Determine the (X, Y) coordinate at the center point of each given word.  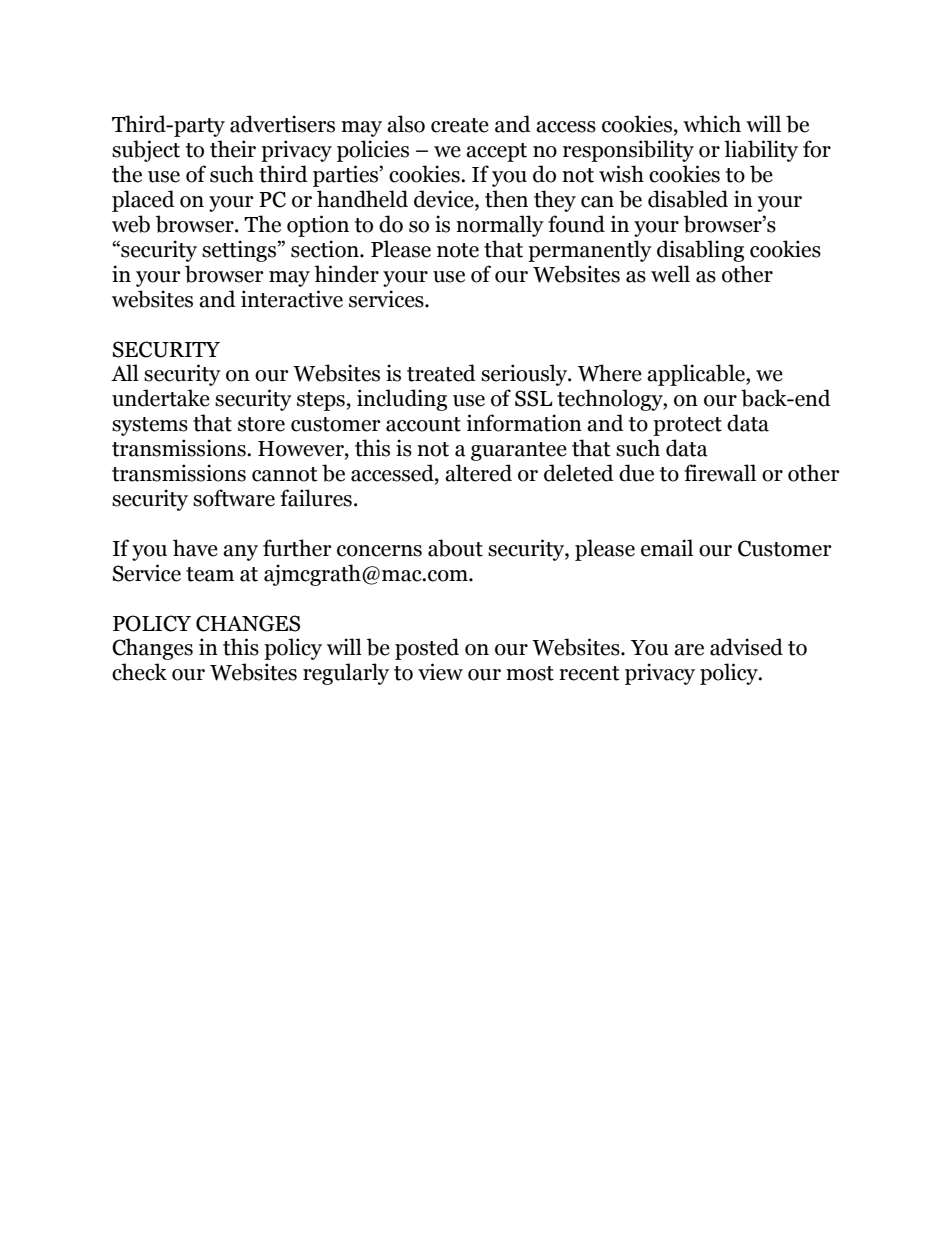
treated (441, 373)
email (667, 548)
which (712, 124)
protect (687, 426)
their (233, 149)
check (139, 672)
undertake (161, 398)
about (455, 548)
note (458, 250)
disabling (700, 251)
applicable (697, 375)
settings (239, 251)
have (195, 548)
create (460, 125)
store (261, 424)
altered (478, 473)
